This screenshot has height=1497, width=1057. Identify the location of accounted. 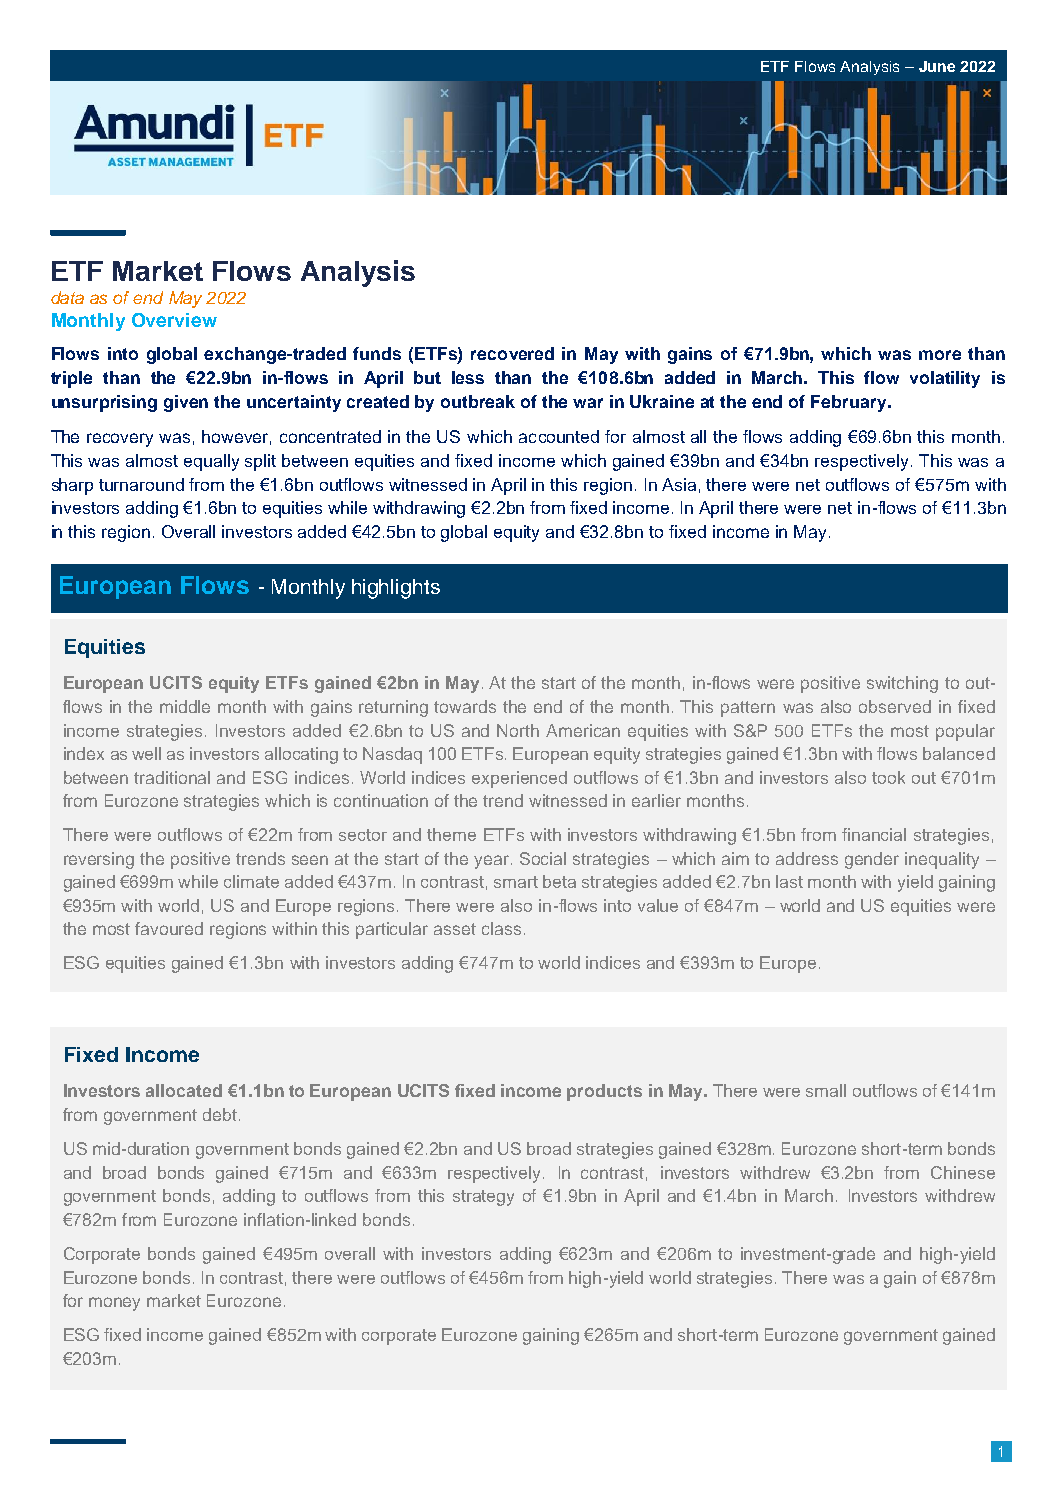
(559, 436).
